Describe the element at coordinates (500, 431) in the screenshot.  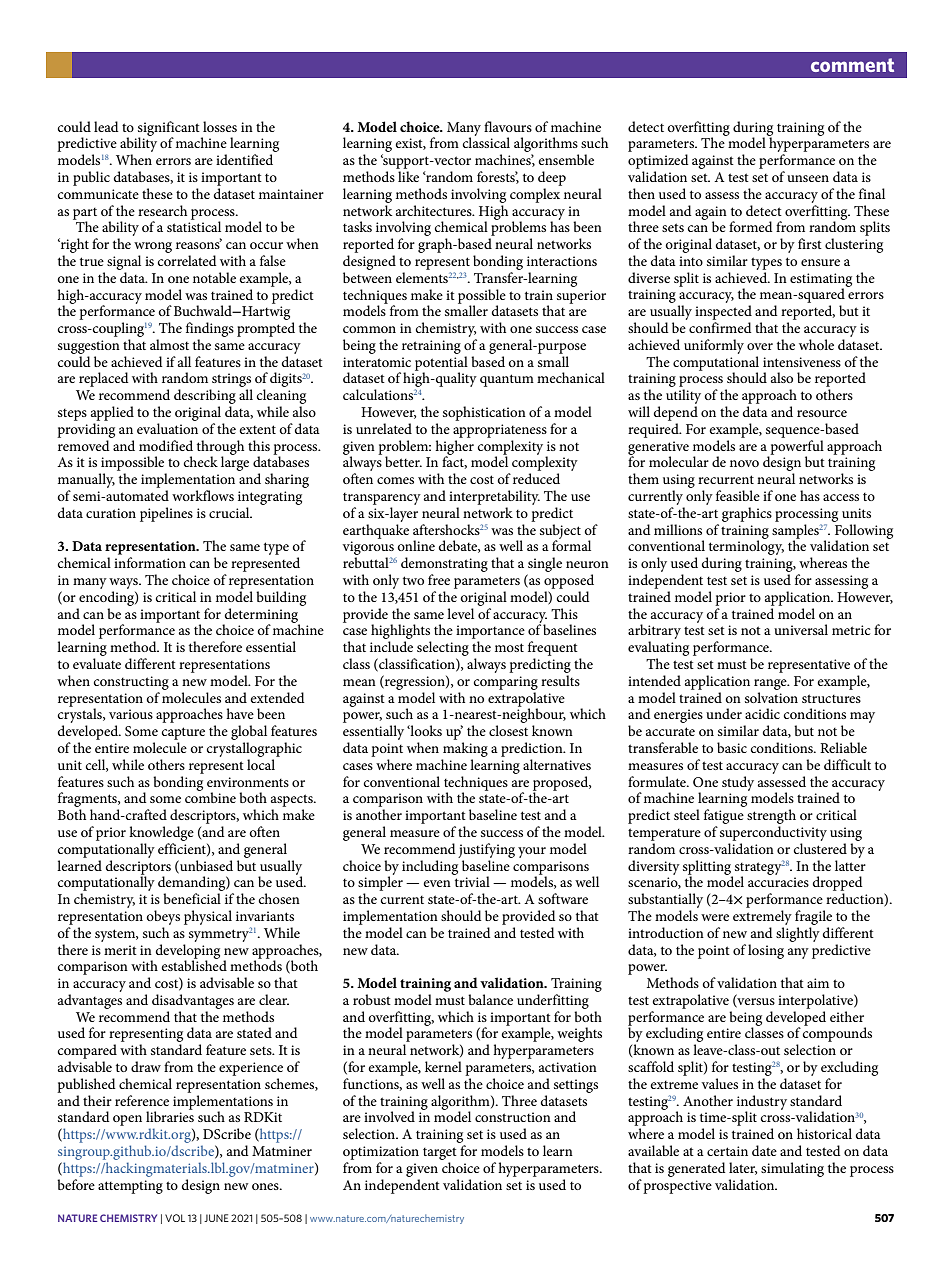
I see `appropriateness` at that location.
